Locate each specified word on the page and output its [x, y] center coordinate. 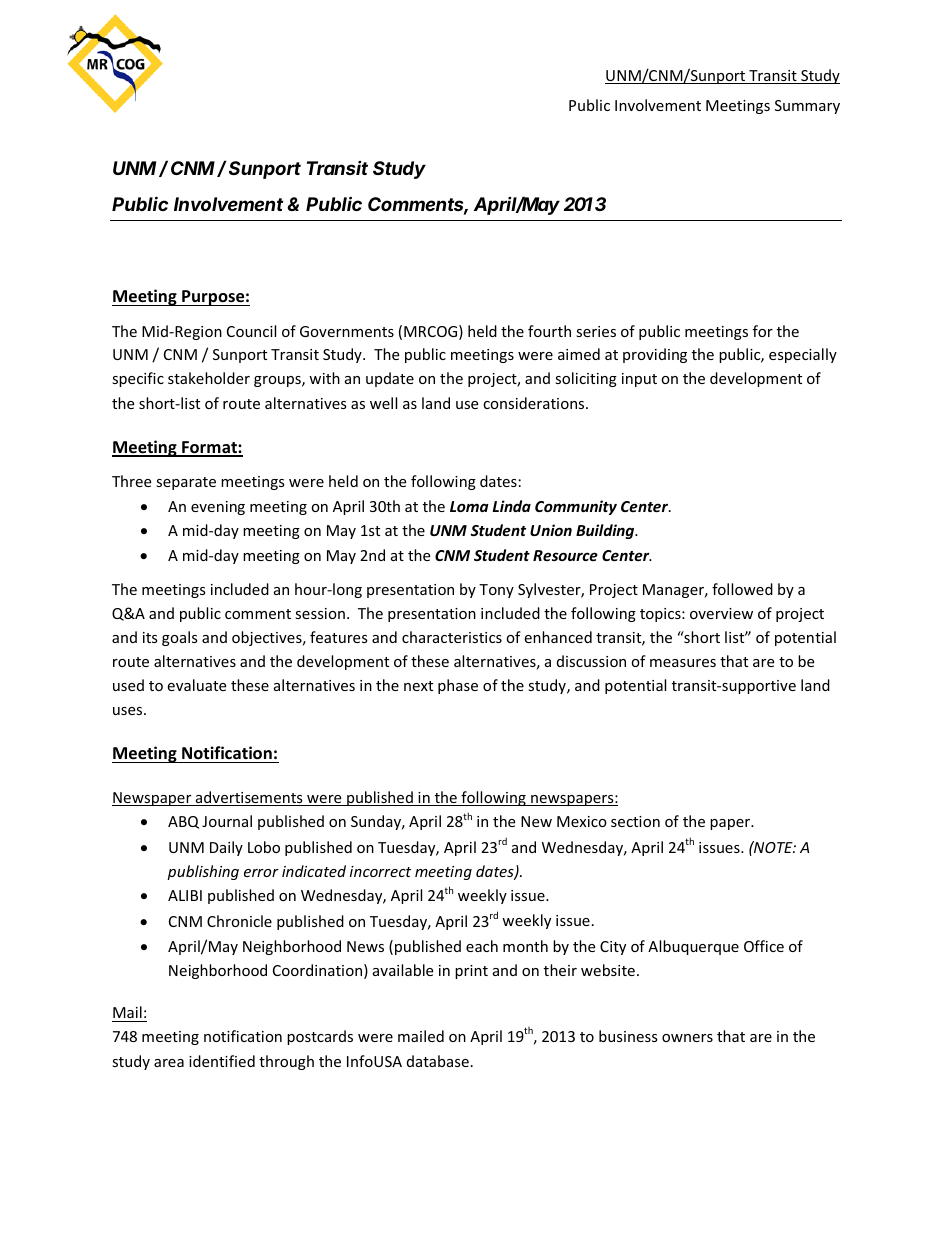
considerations [535, 403]
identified [222, 1061]
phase [458, 686]
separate [186, 483]
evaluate [196, 685]
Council [251, 331]
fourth [549, 331]
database [438, 1061]
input [639, 380]
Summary [807, 107]
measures [683, 663]
